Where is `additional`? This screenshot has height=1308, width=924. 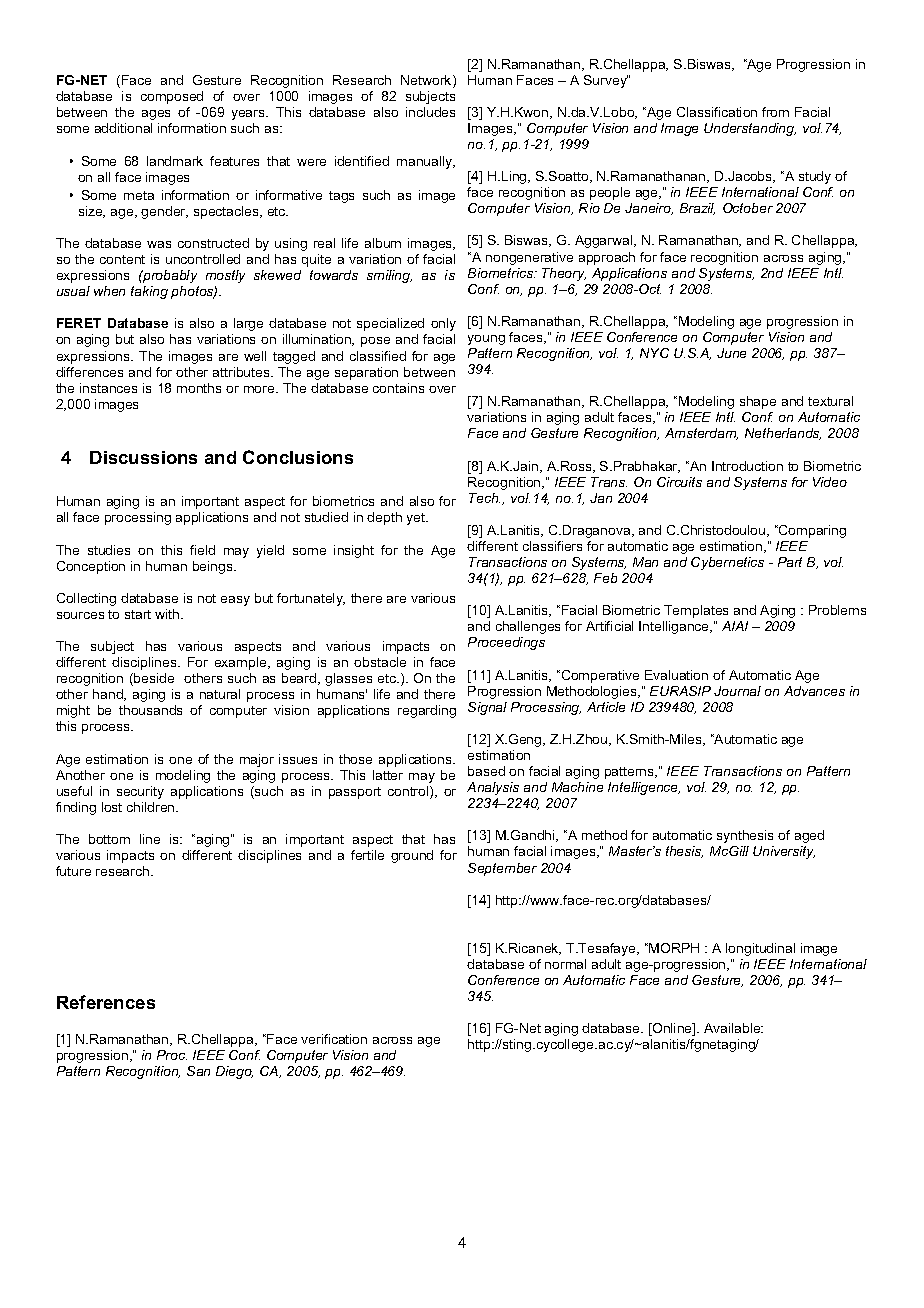 additional is located at coordinates (123, 128).
